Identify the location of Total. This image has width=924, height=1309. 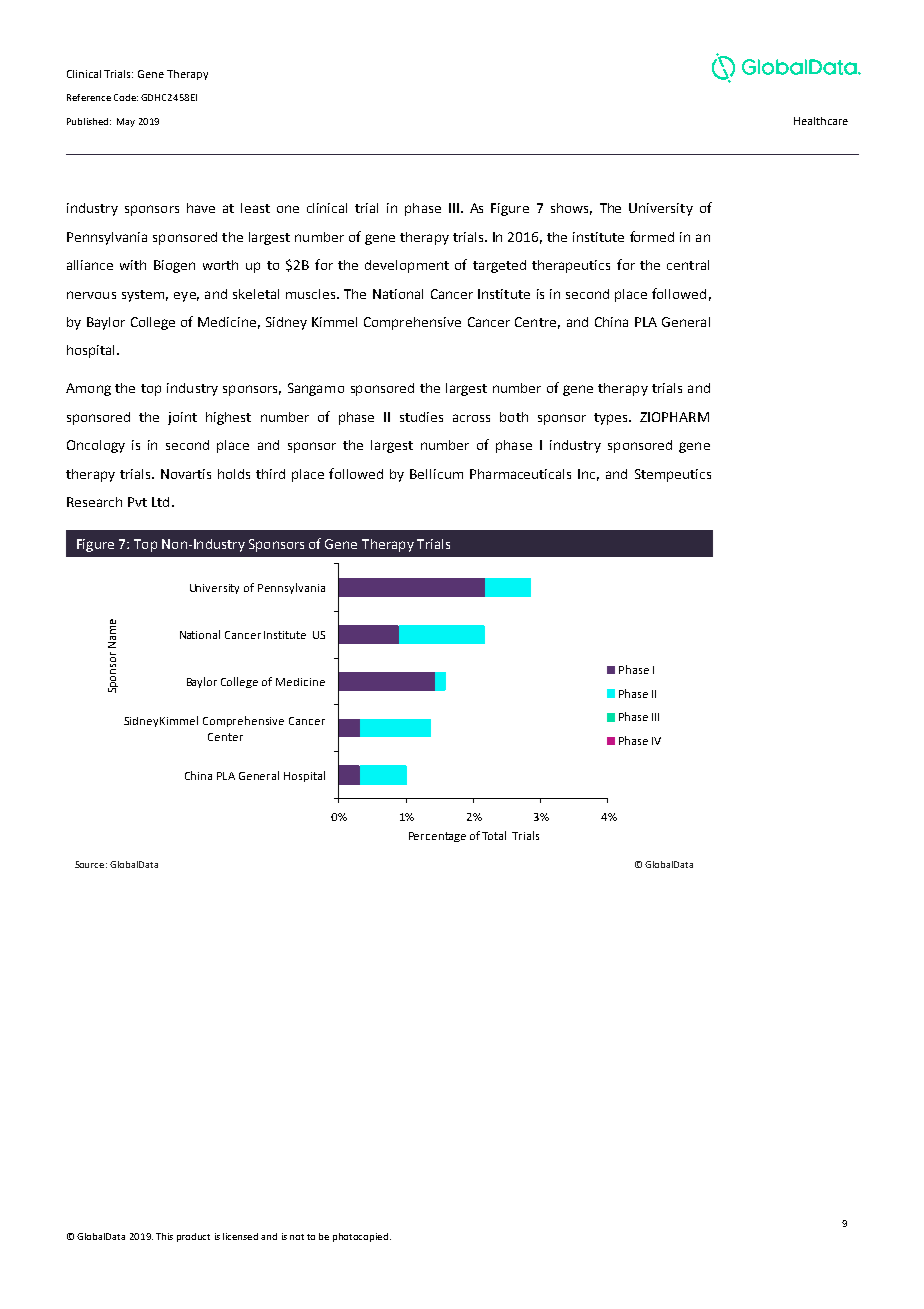
(494, 835).
